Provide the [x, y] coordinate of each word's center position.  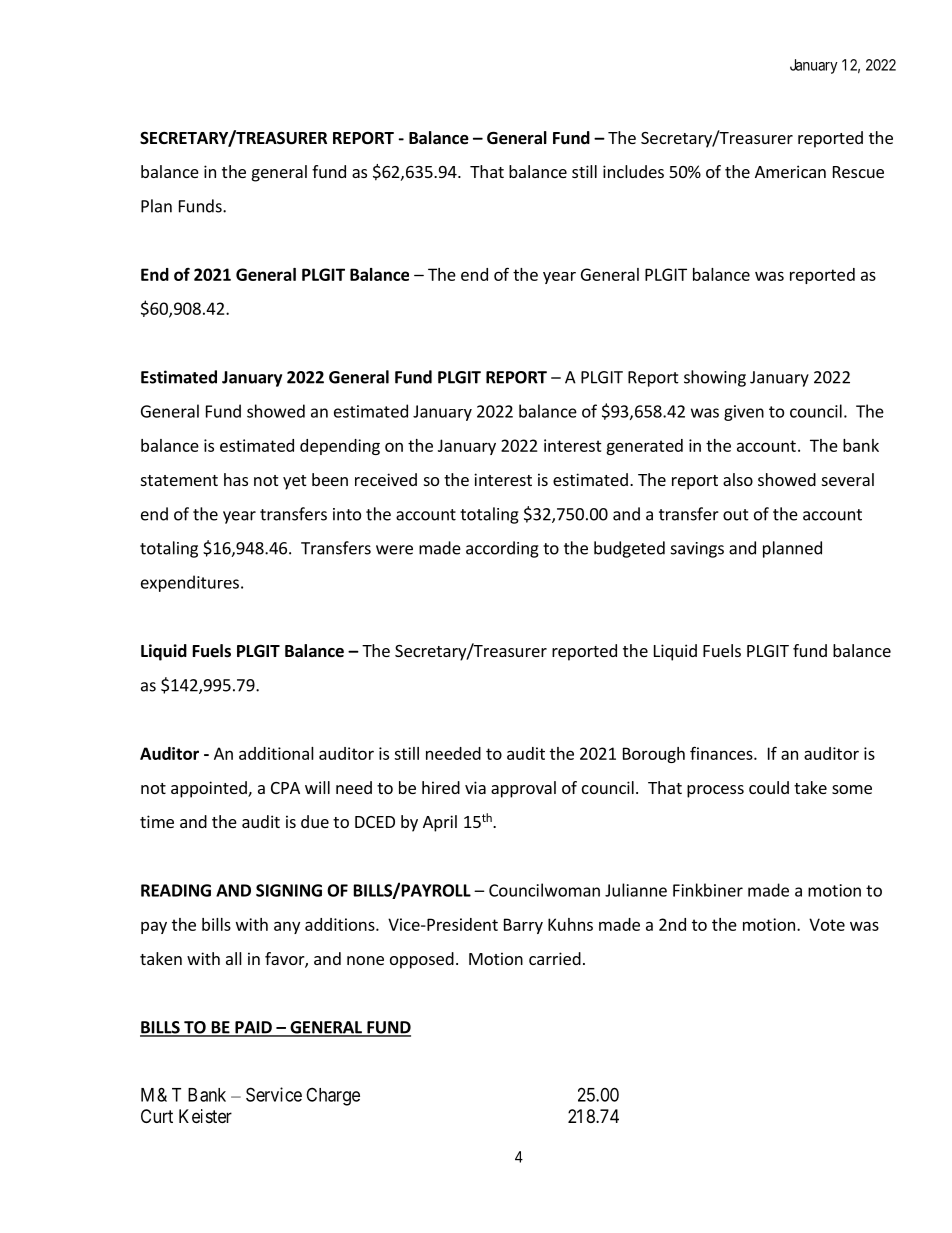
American [790, 171]
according [502, 549]
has [236, 479]
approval [523, 789]
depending [340, 447]
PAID [253, 1028]
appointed [210, 789]
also [738, 479]
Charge [333, 1096]
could [769, 787]
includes [633, 171]
